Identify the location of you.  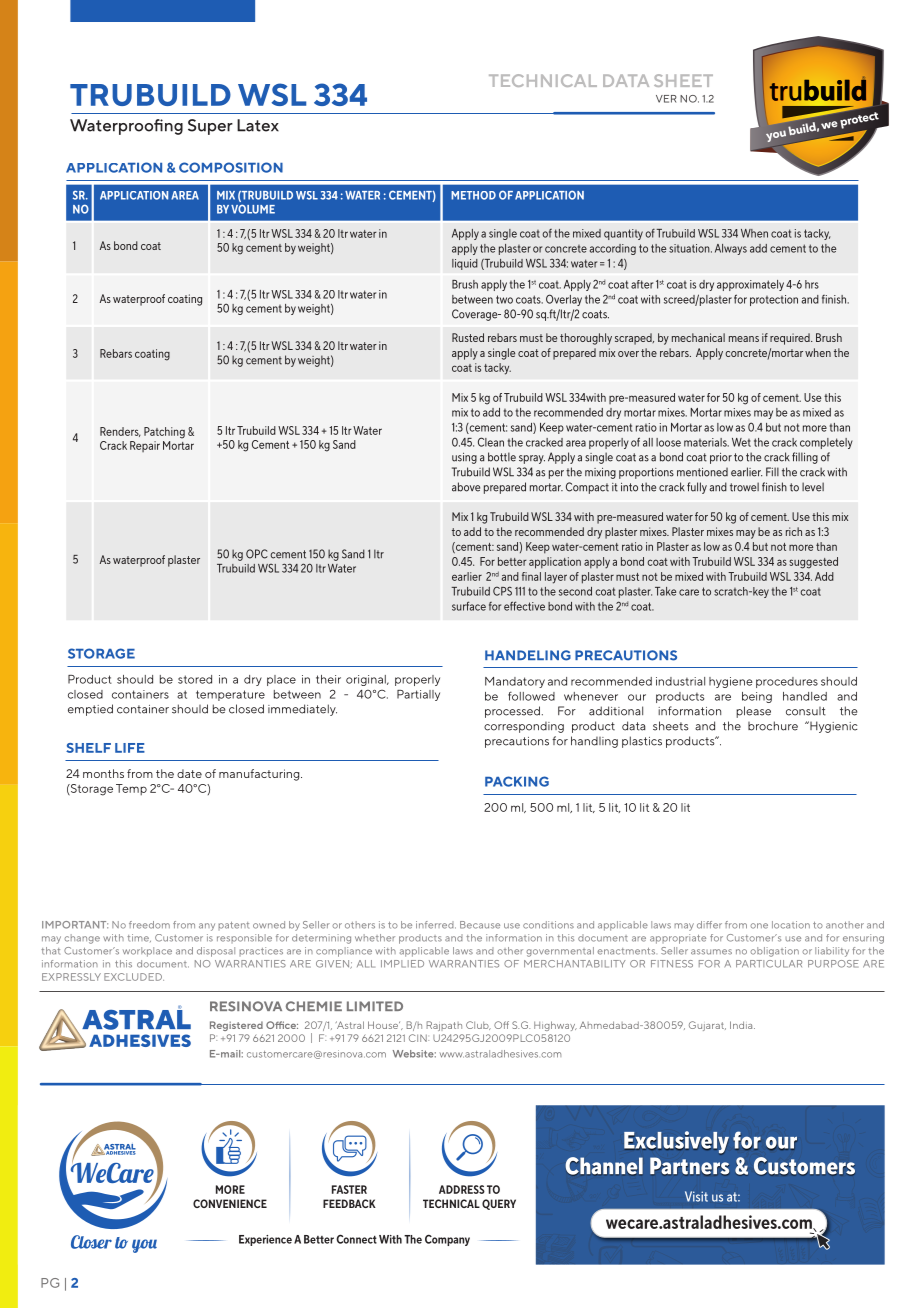
(144, 1246).
